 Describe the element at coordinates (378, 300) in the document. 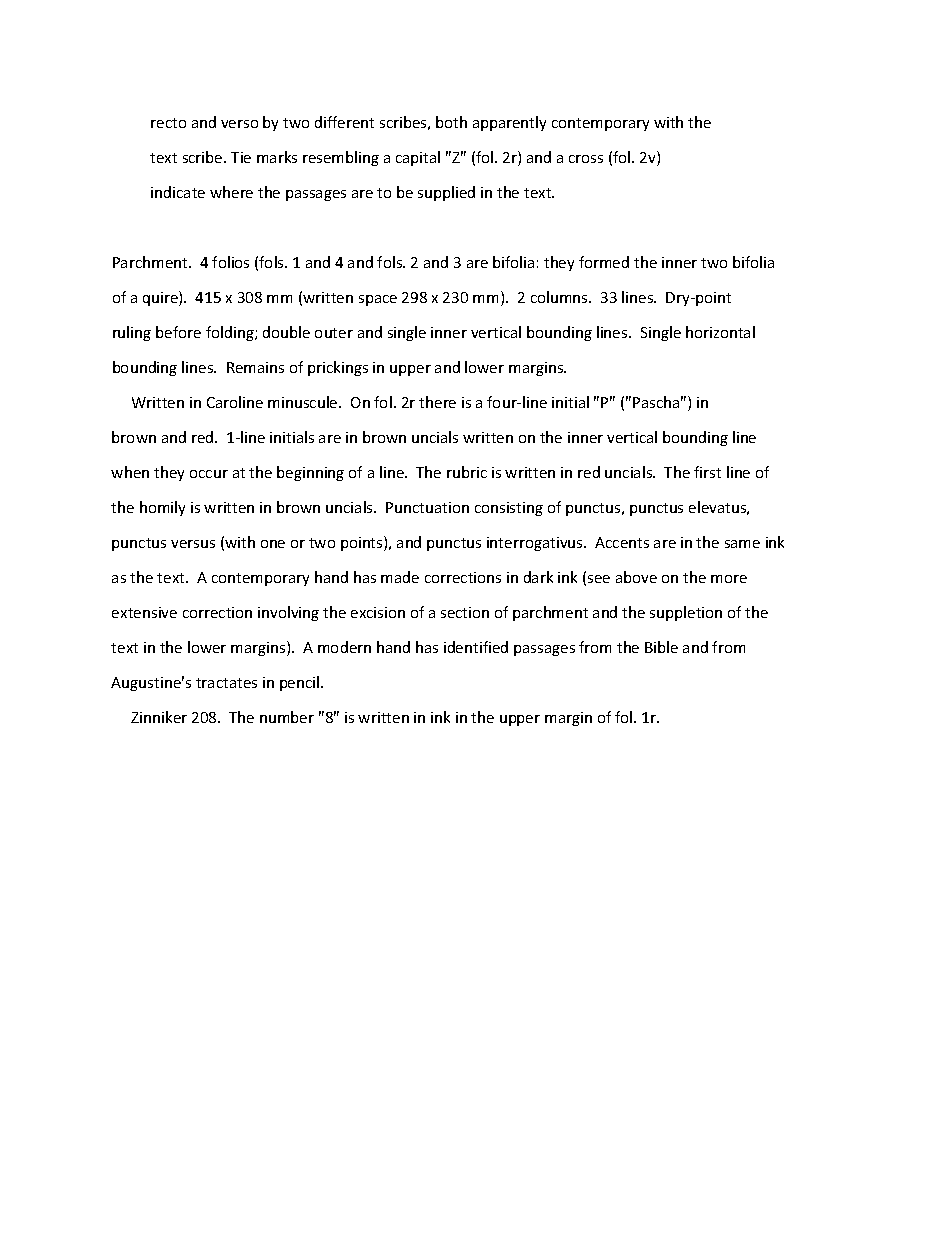

I see `space` at that location.
